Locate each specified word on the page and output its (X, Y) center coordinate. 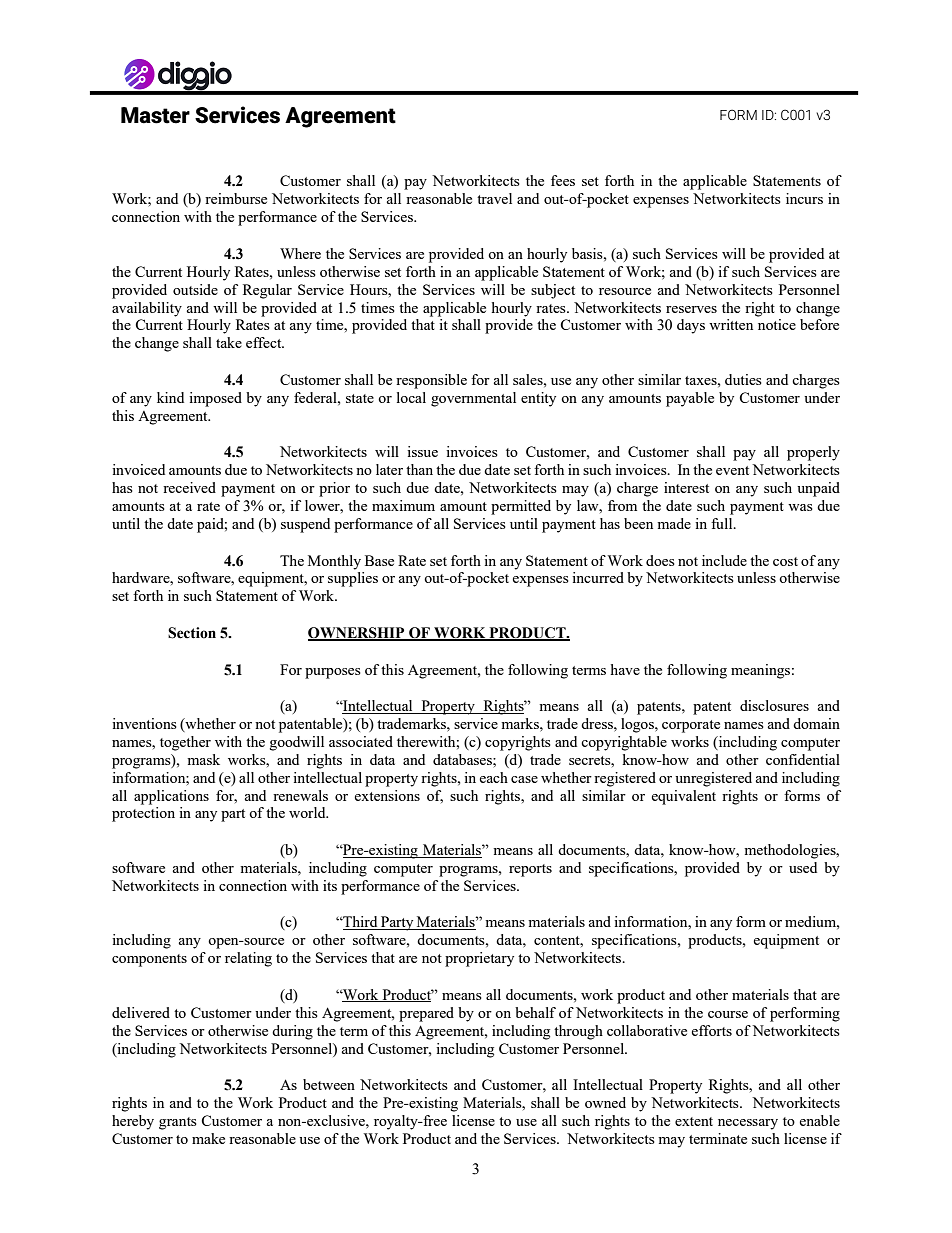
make (208, 1138)
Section (192, 633)
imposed (215, 399)
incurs (804, 198)
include (724, 560)
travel (494, 198)
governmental (473, 399)
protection (143, 814)
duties (743, 379)
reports (530, 870)
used (803, 867)
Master (155, 115)
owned (605, 1102)
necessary (748, 1124)
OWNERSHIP (357, 634)
